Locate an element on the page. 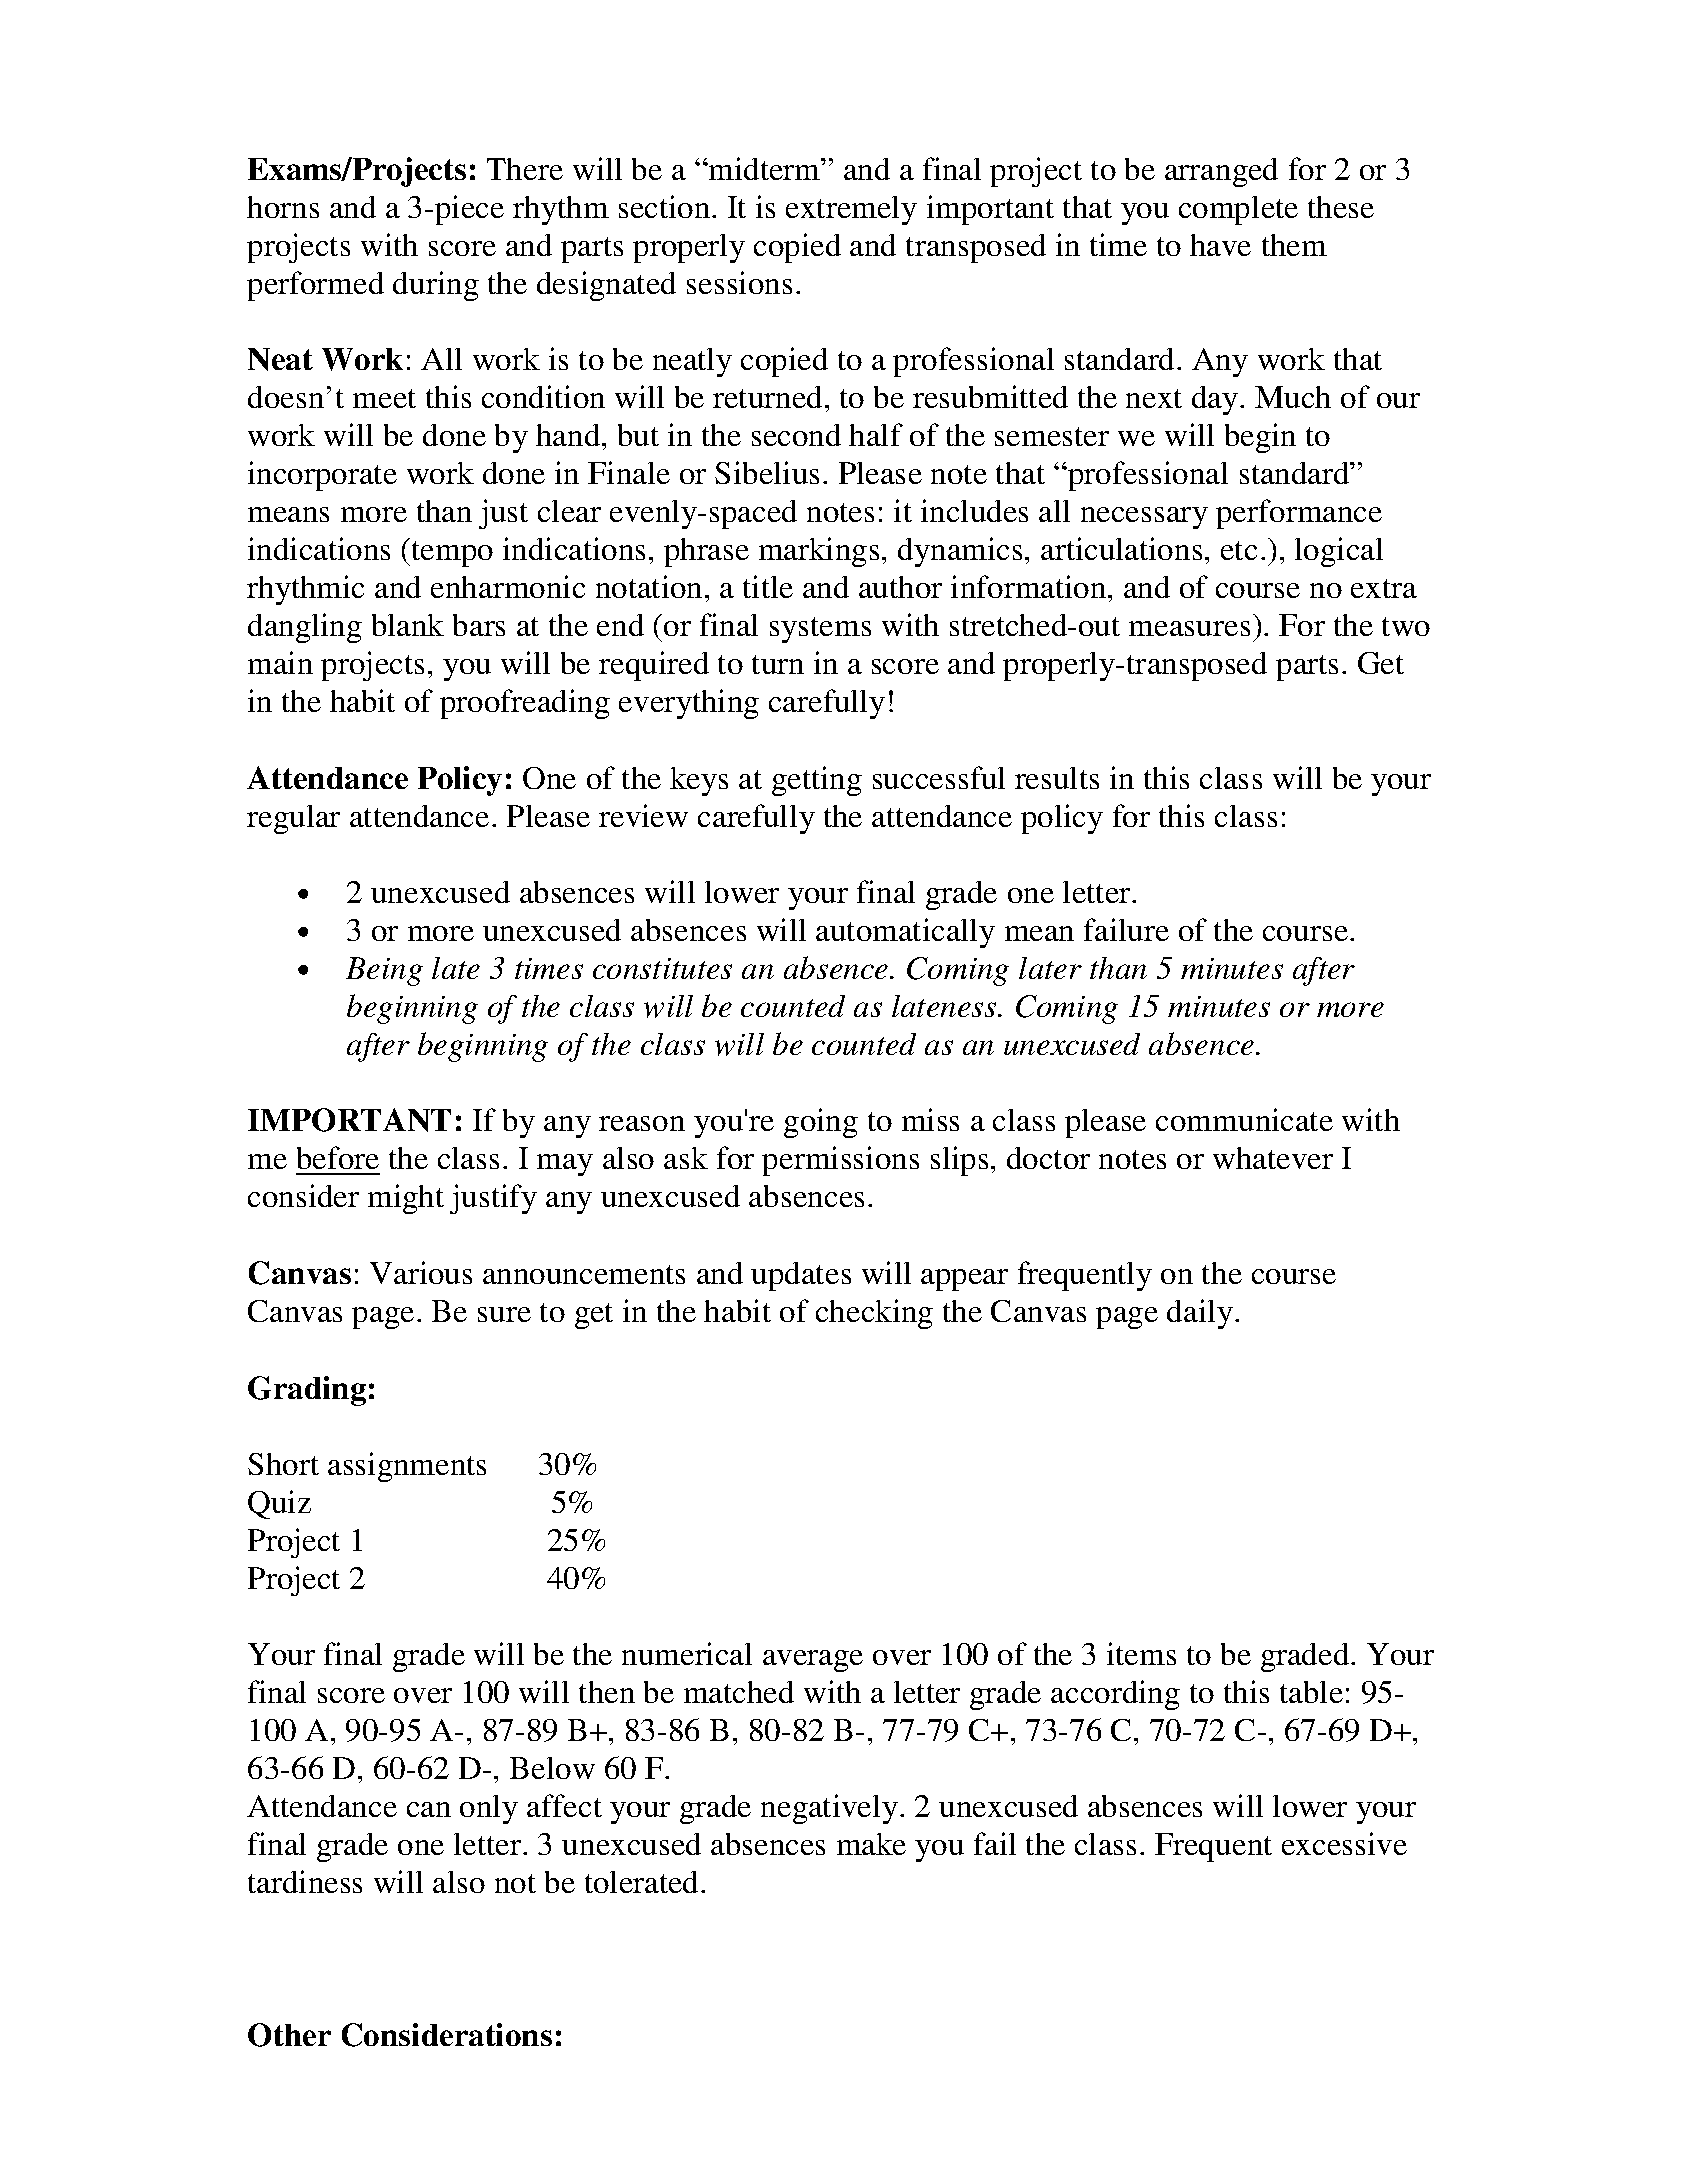  going is located at coordinates (821, 1123).
